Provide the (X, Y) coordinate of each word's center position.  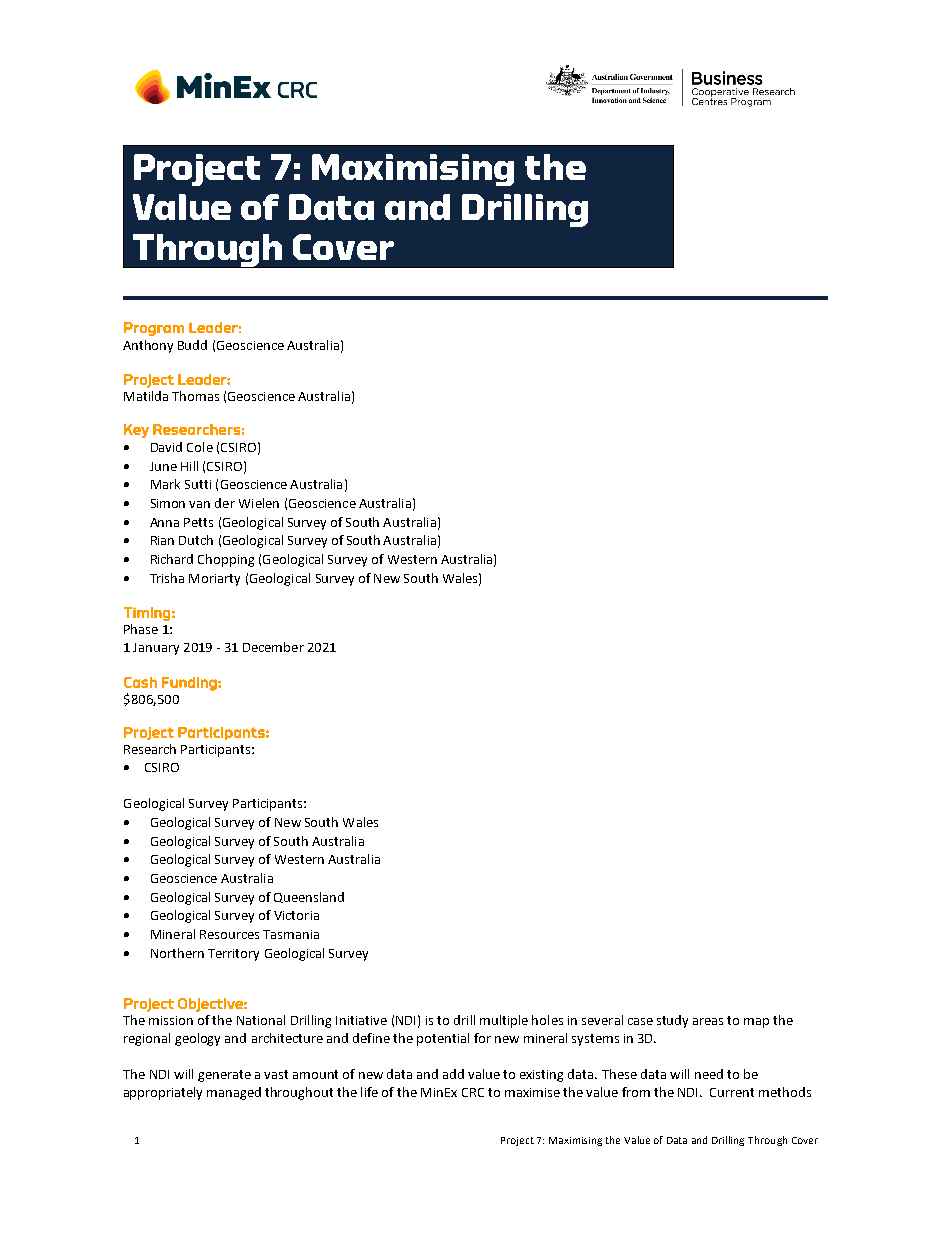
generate (224, 1076)
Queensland (309, 897)
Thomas (195, 396)
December (273, 647)
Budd (192, 345)
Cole (200, 447)
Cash (140, 682)
